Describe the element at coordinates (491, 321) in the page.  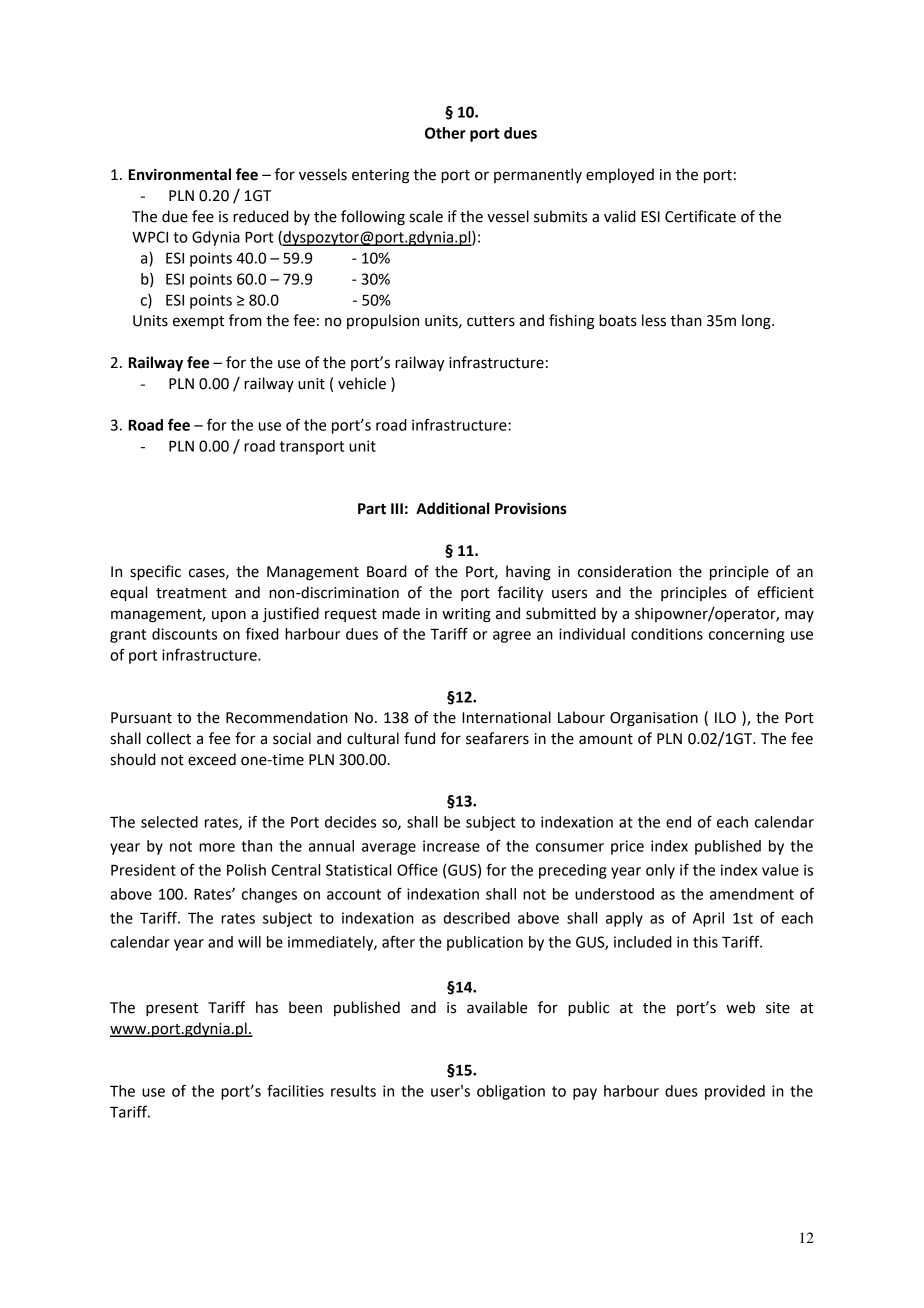
I see `cutters` at that location.
